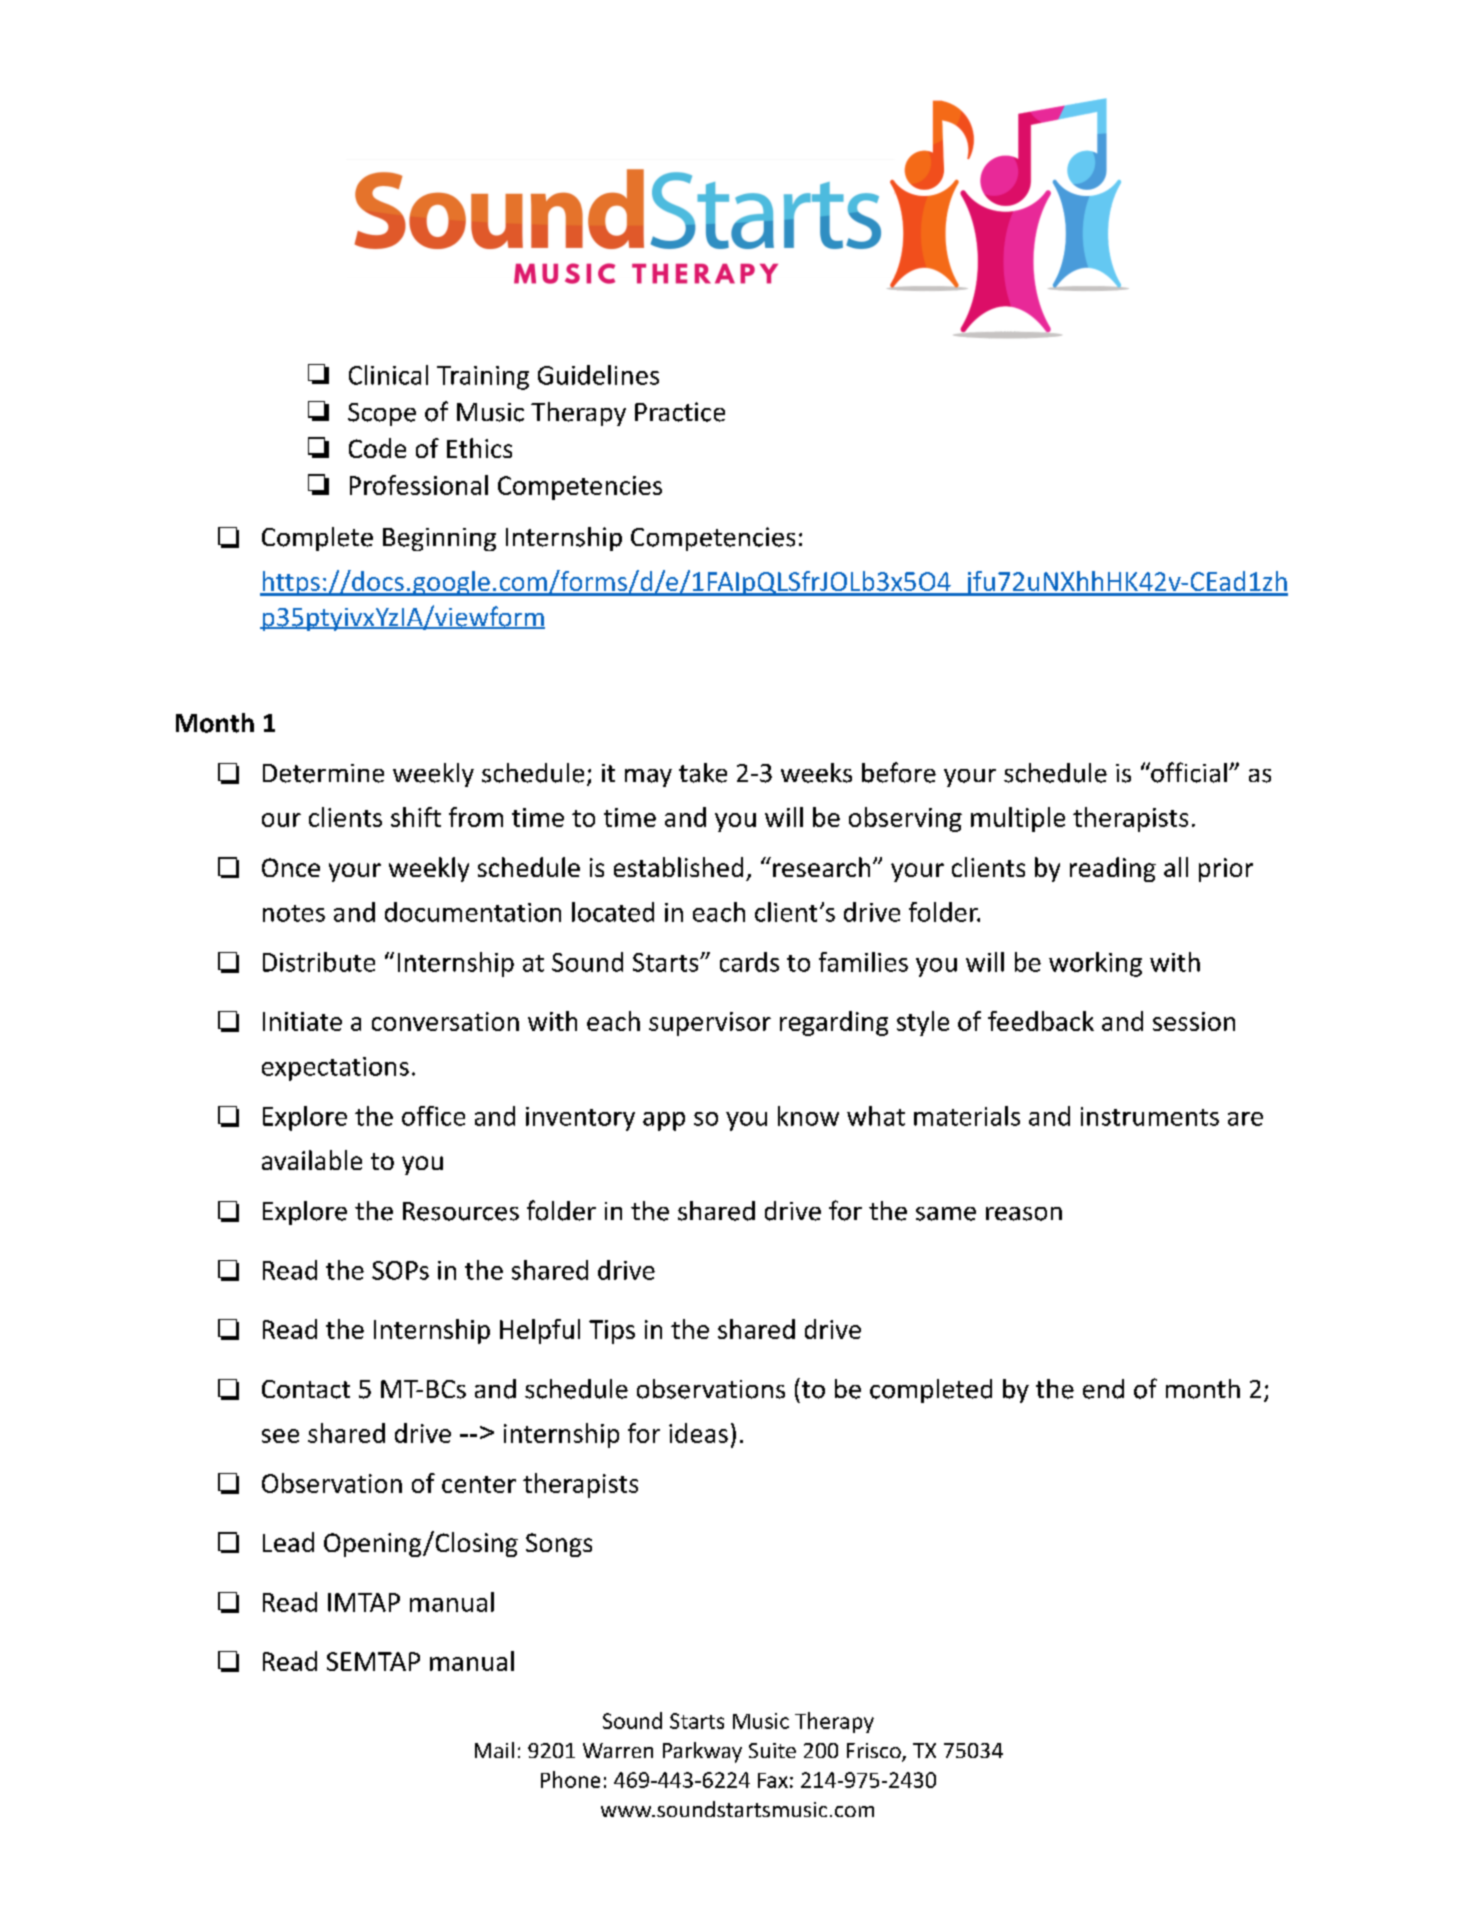 The width and height of the screenshot is (1476, 1910). Describe the element at coordinates (382, 414) in the screenshot. I see `Scope` at that location.
